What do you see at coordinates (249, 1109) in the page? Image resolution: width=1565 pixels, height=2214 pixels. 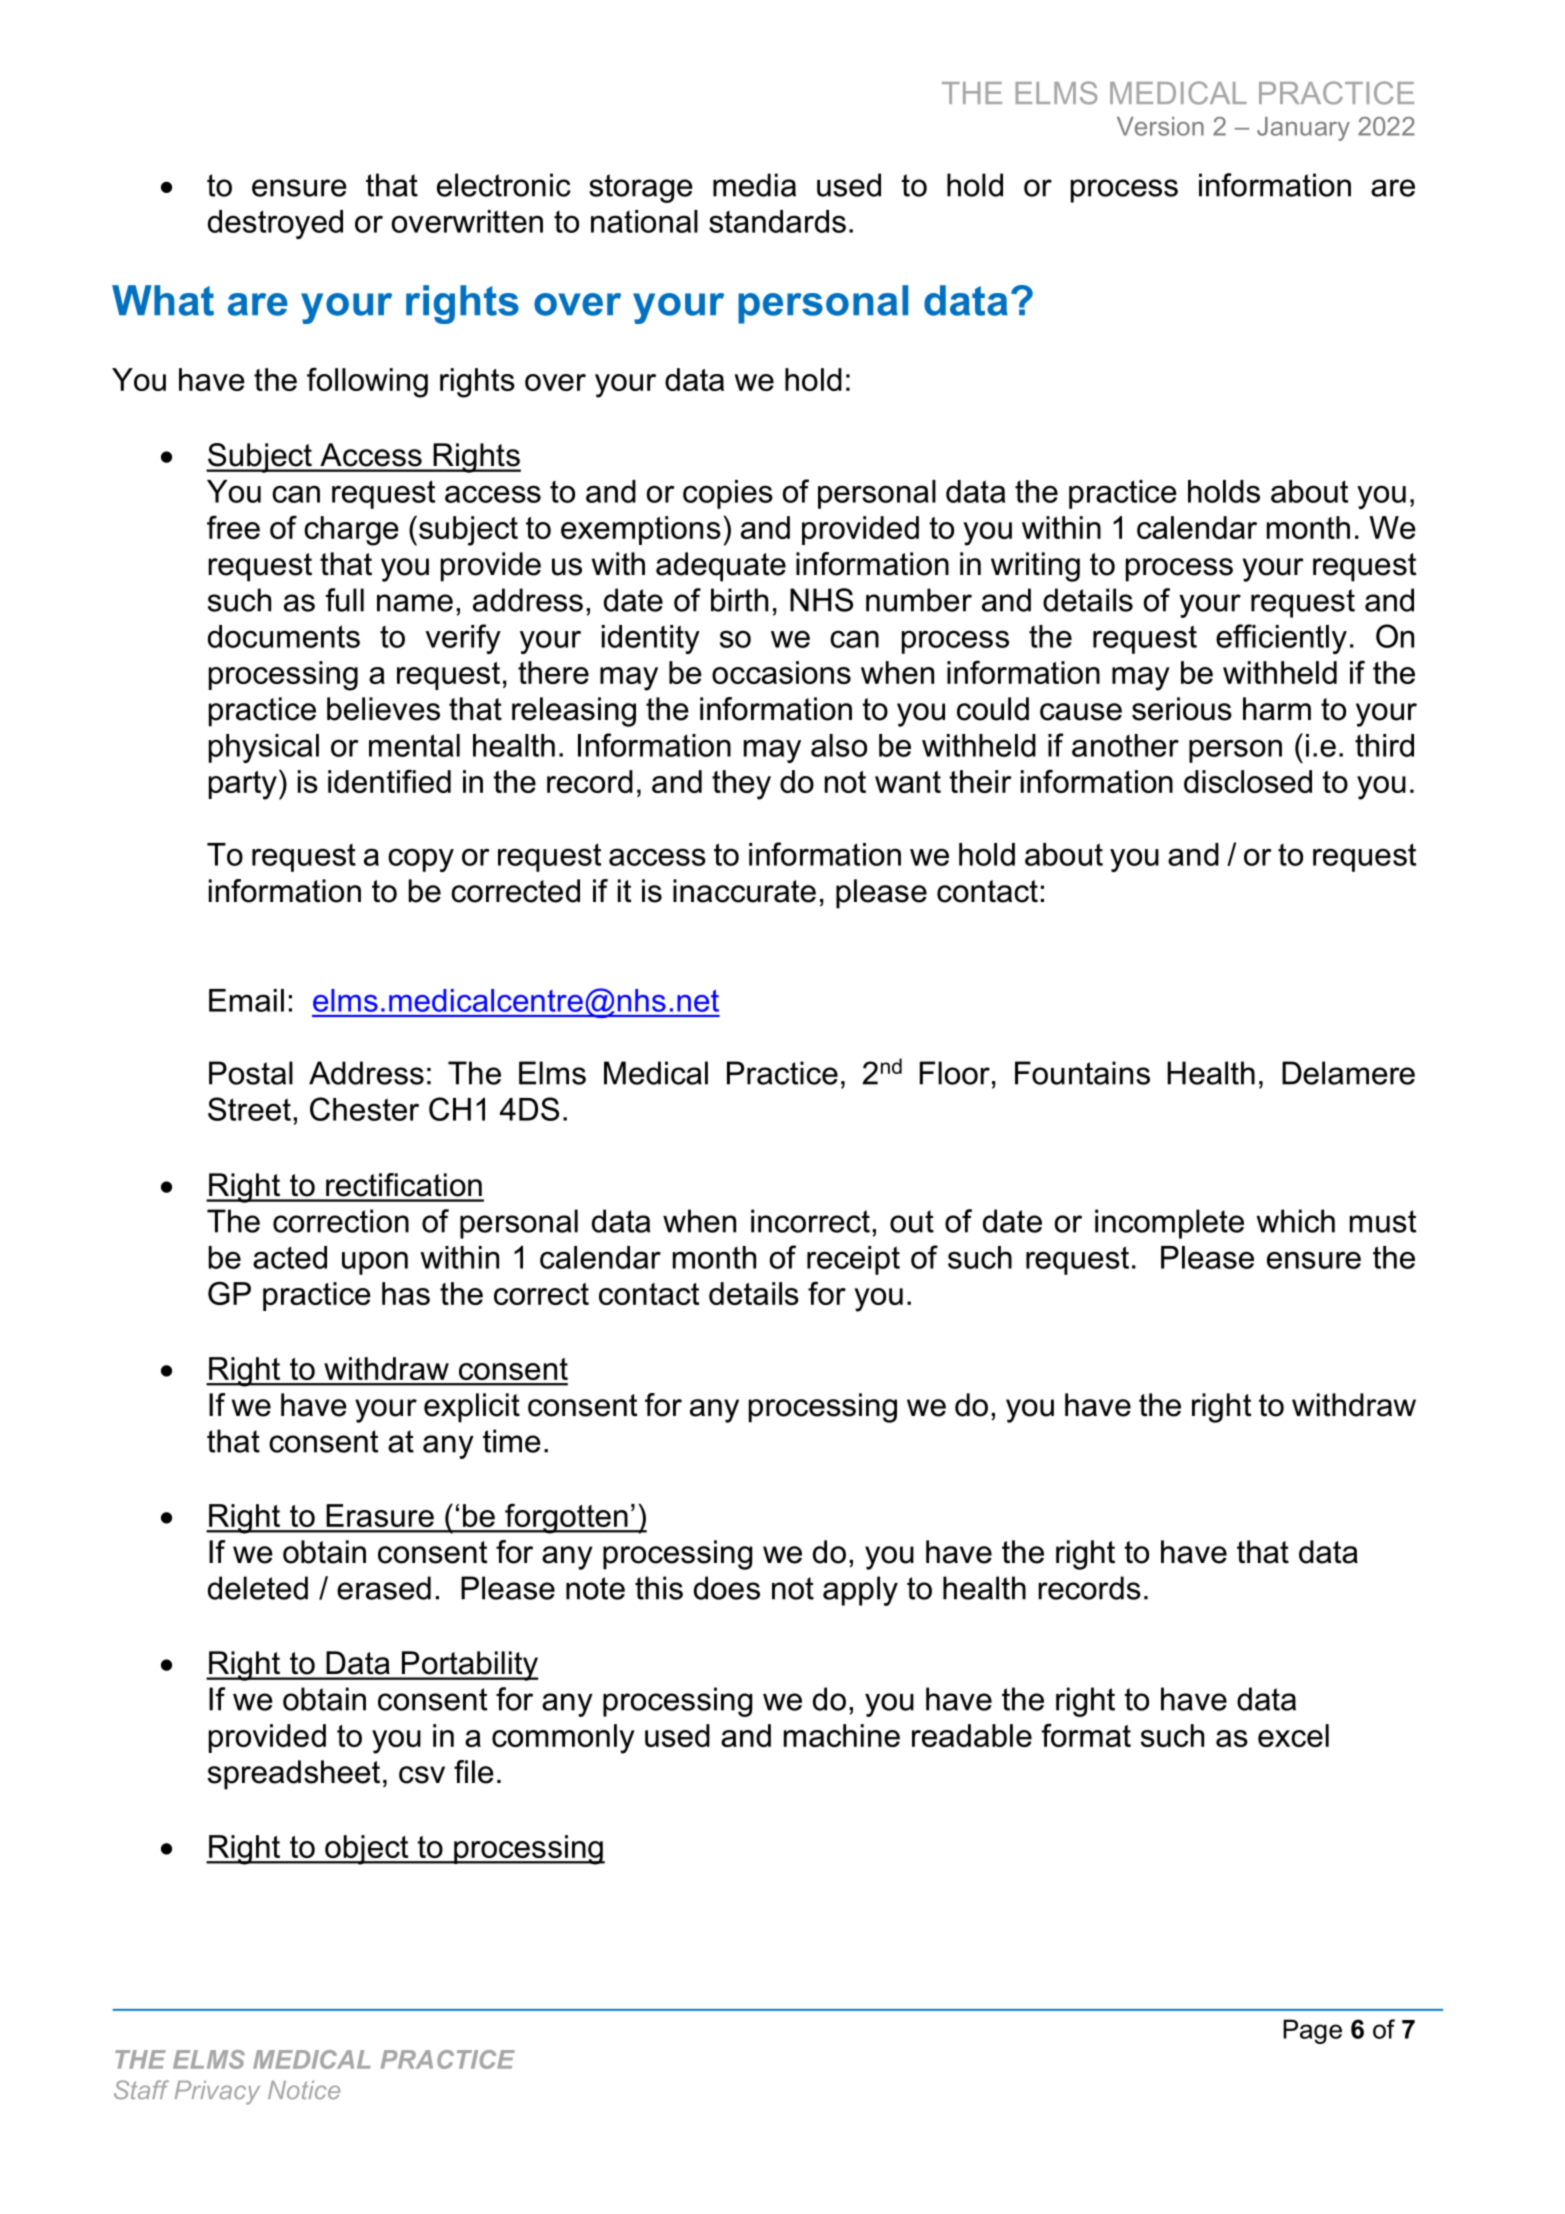 I see `Street` at bounding box center [249, 1109].
